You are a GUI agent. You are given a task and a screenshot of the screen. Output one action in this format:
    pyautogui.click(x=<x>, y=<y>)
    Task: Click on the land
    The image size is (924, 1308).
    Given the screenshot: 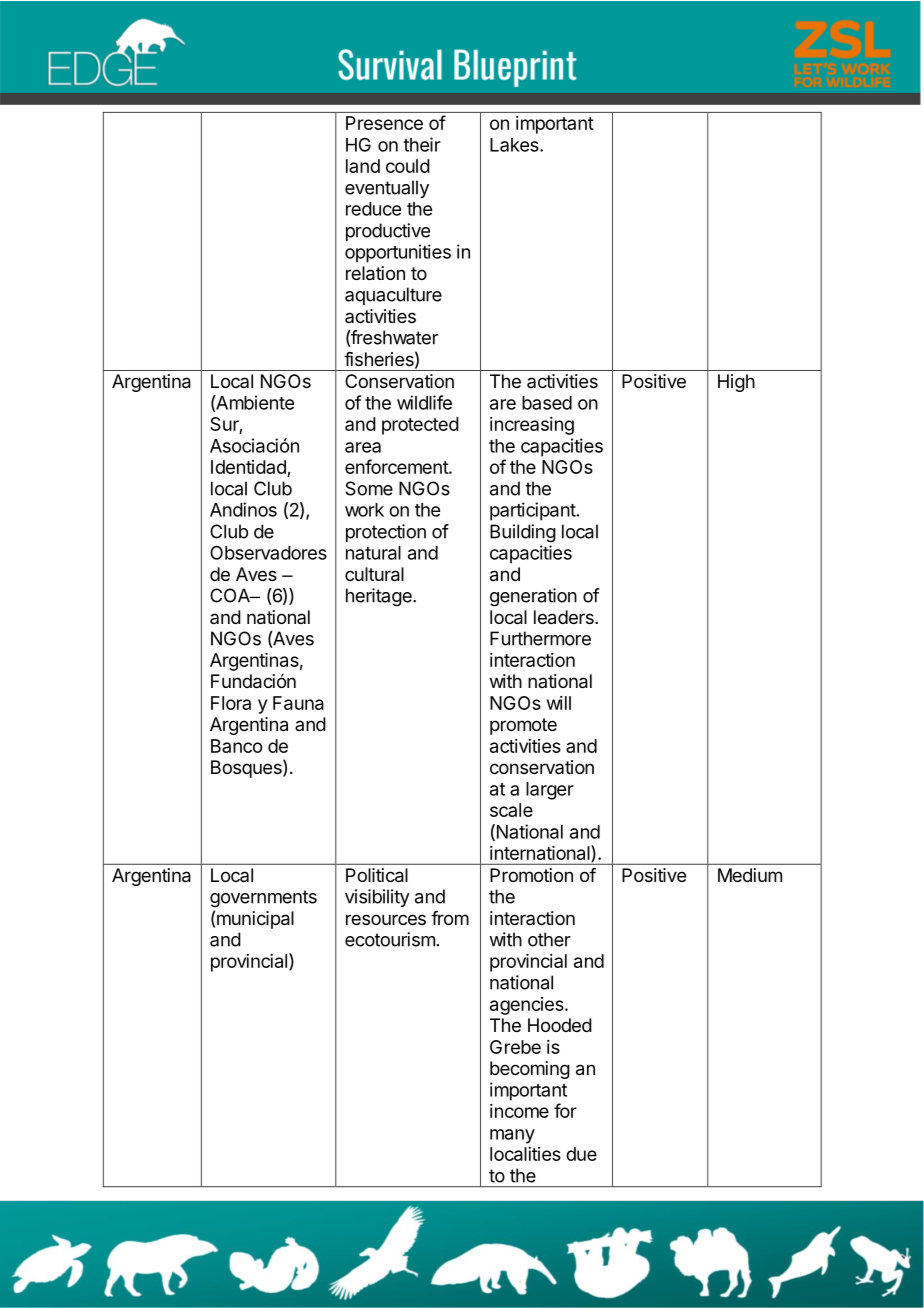 What is the action you would take?
    pyautogui.click(x=363, y=166)
